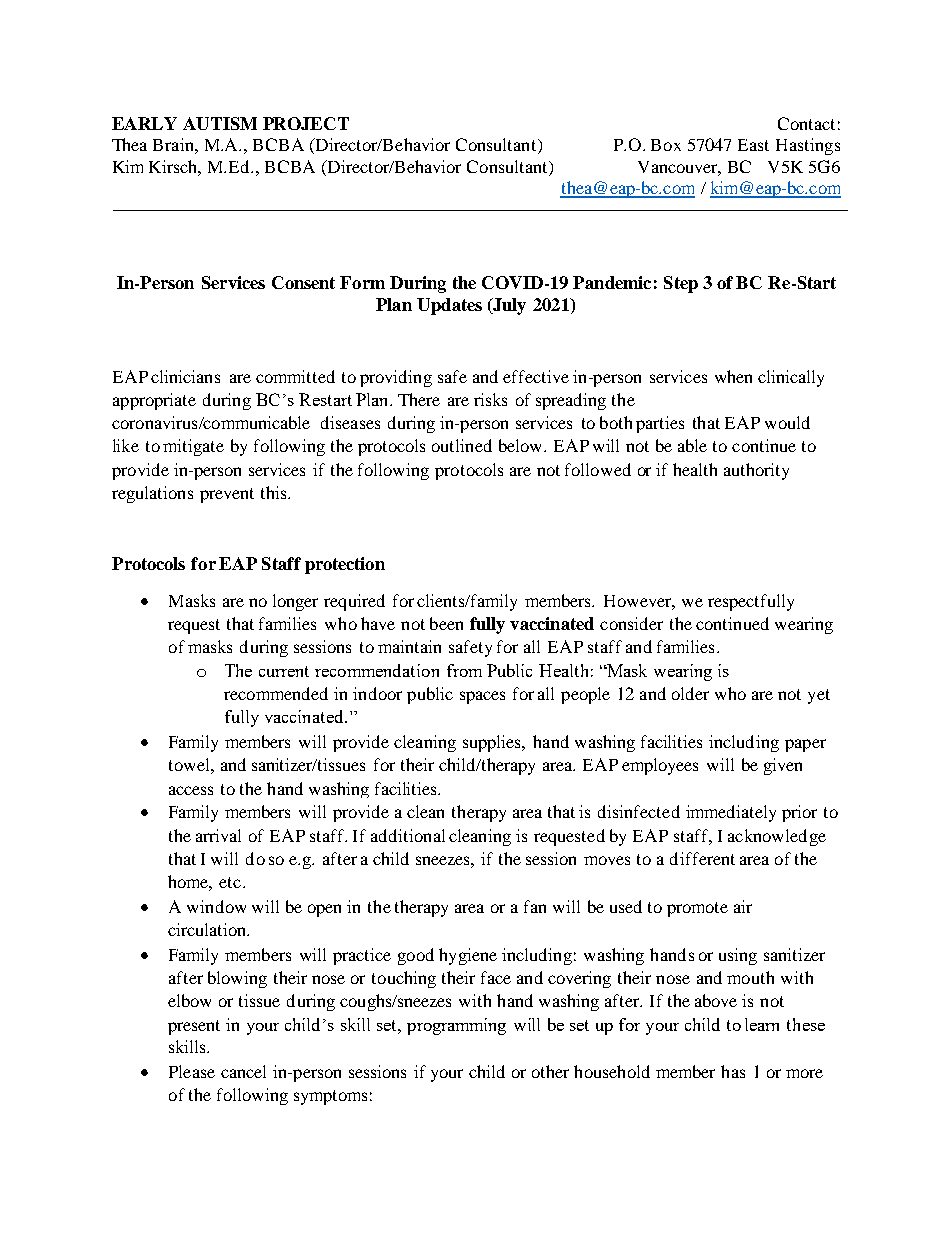 Image resolution: width=952 pixels, height=1233 pixels. What do you see at coordinates (446, 623) in the image?
I see `been` at bounding box center [446, 623].
